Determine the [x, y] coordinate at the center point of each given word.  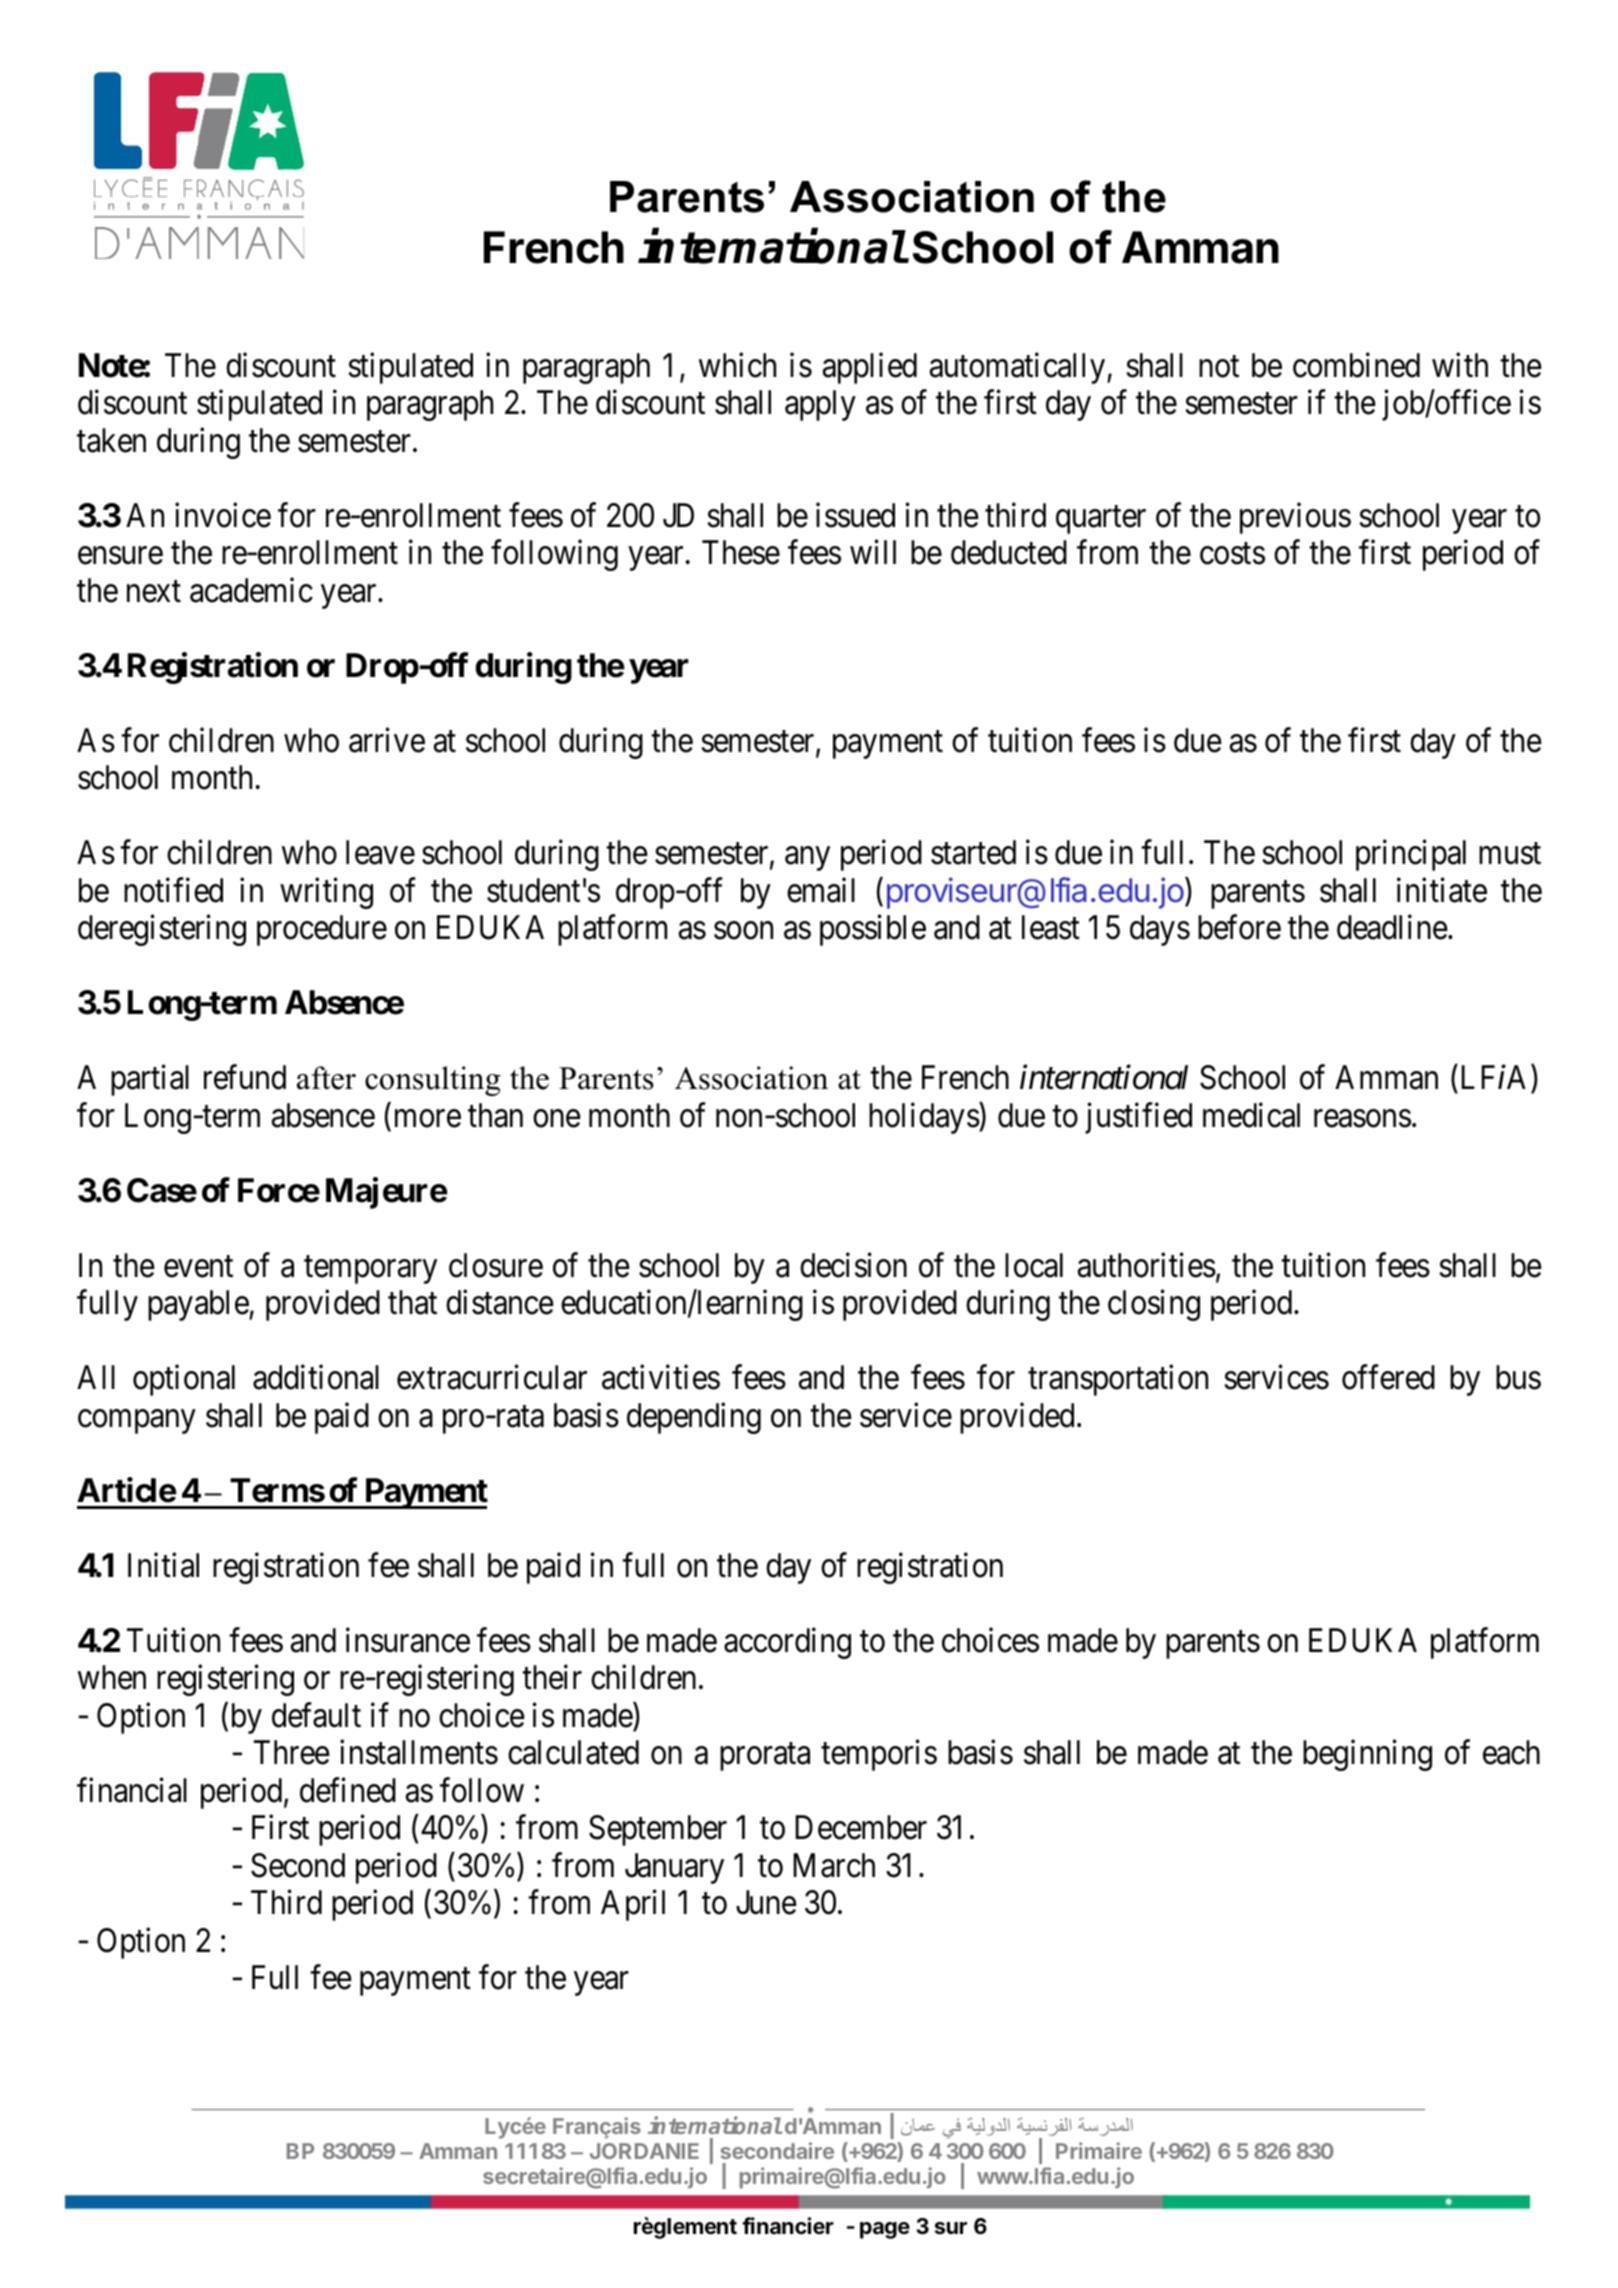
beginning [1367, 1755]
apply [820, 405]
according [787, 1643]
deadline [1392, 927]
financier [788, 2226]
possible [873, 930]
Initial [163, 1565]
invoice [223, 515]
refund [245, 1077]
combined [1356, 365]
